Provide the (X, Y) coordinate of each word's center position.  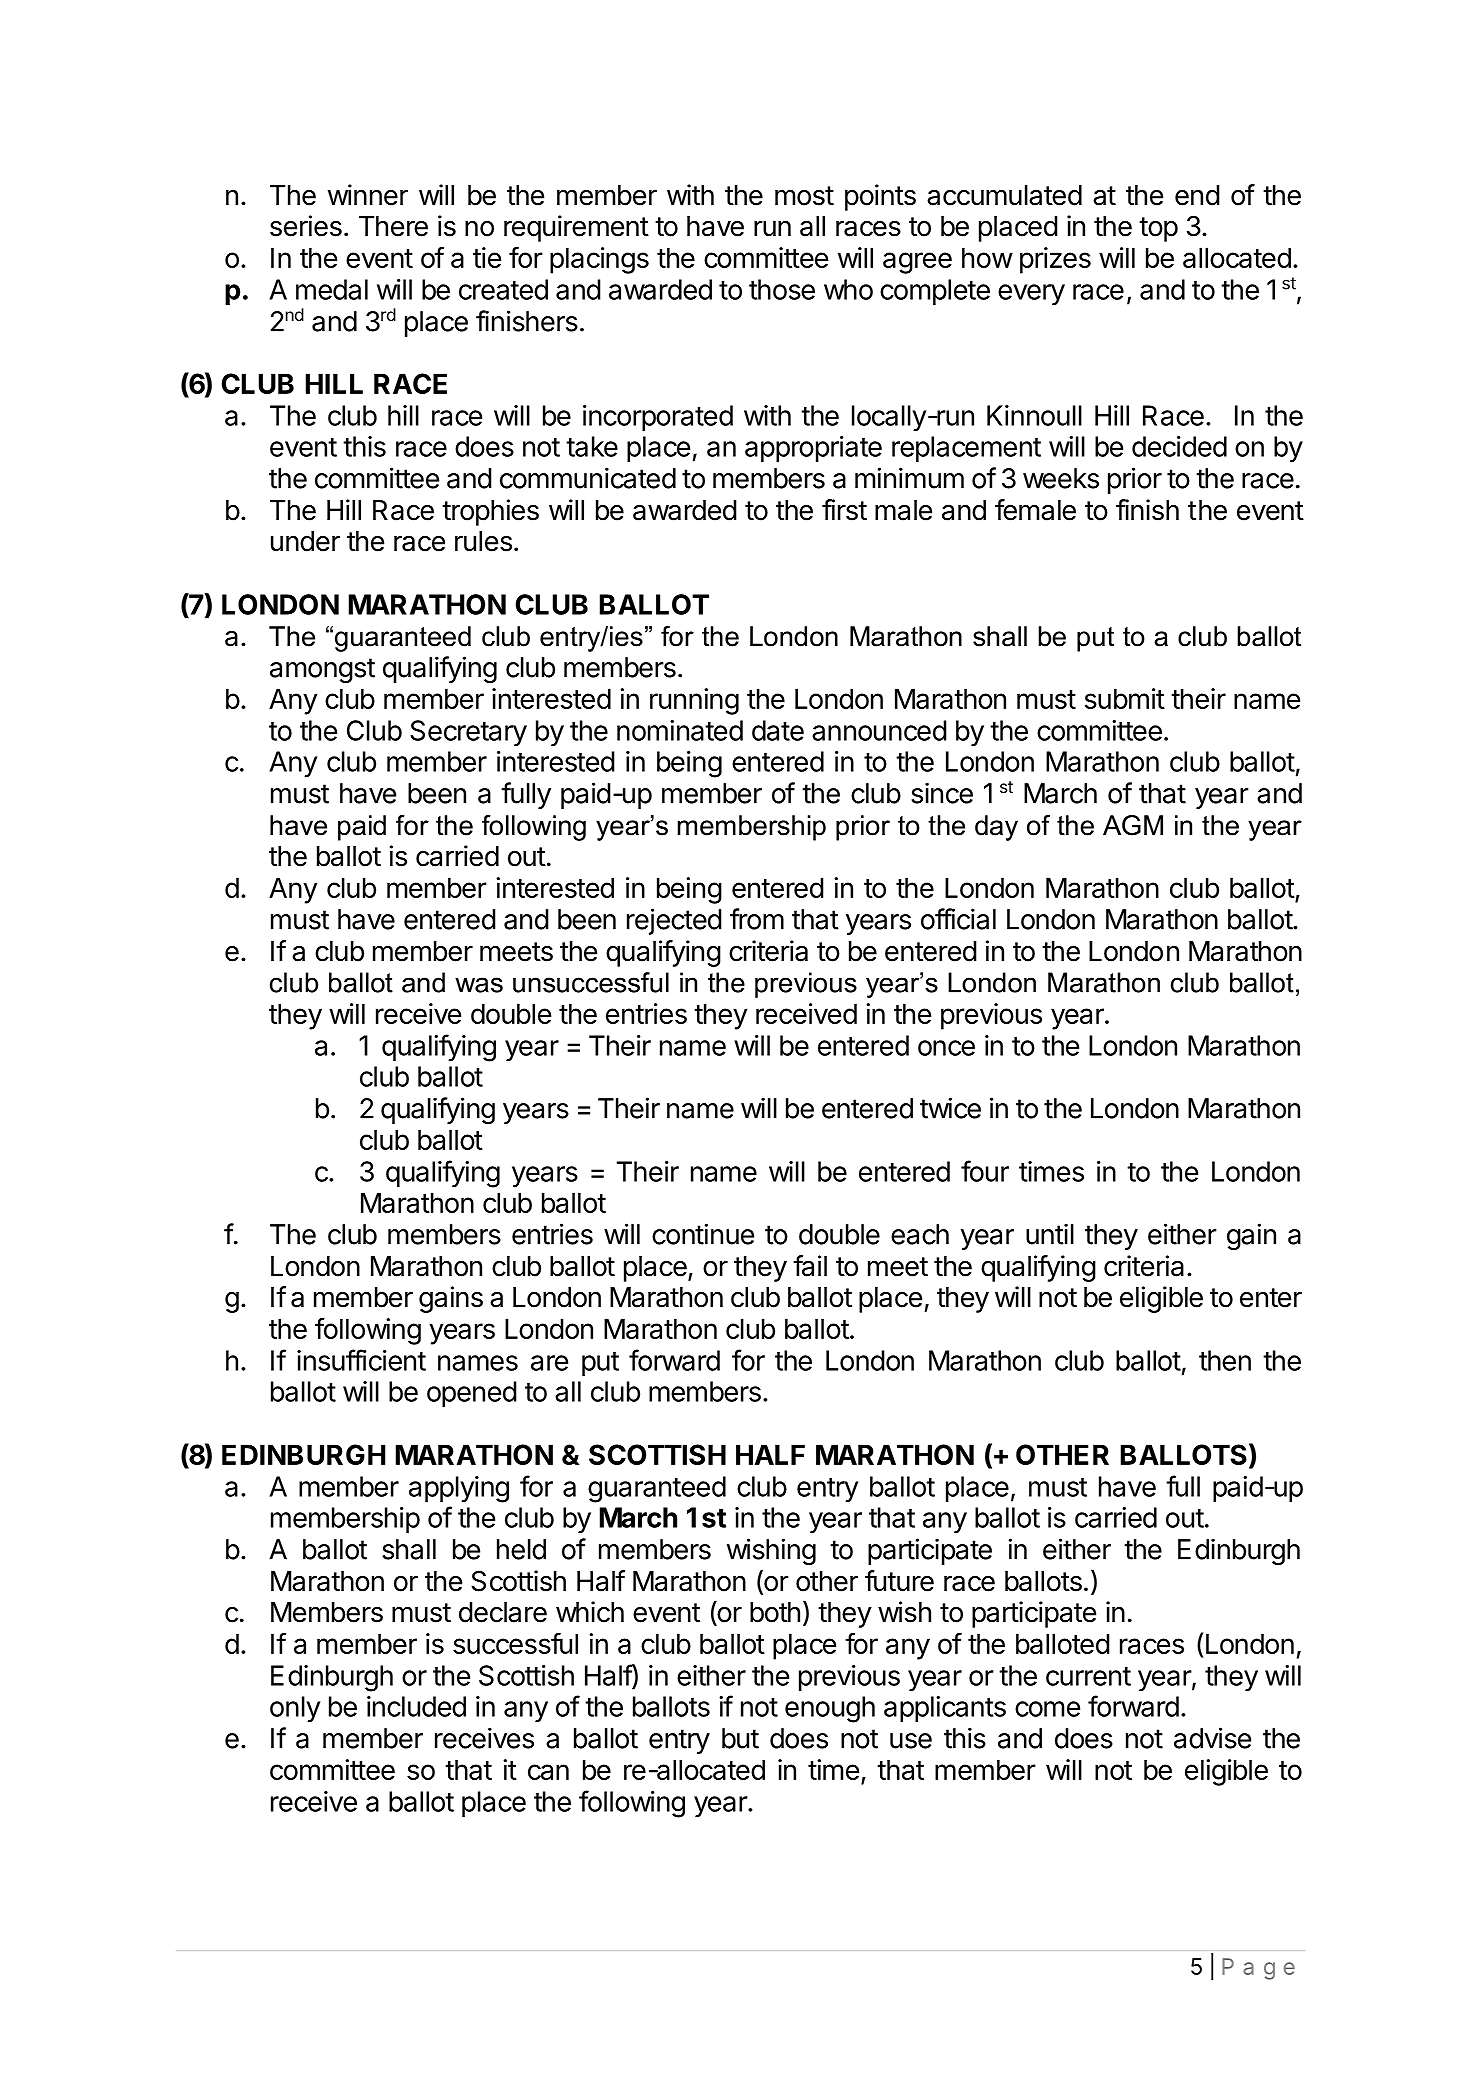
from (757, 919)
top (1158, 229)
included (416, 1706)
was (479, 985)
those (782, 289)
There (393, 226)
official (958, 919)
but (740, 1738)
